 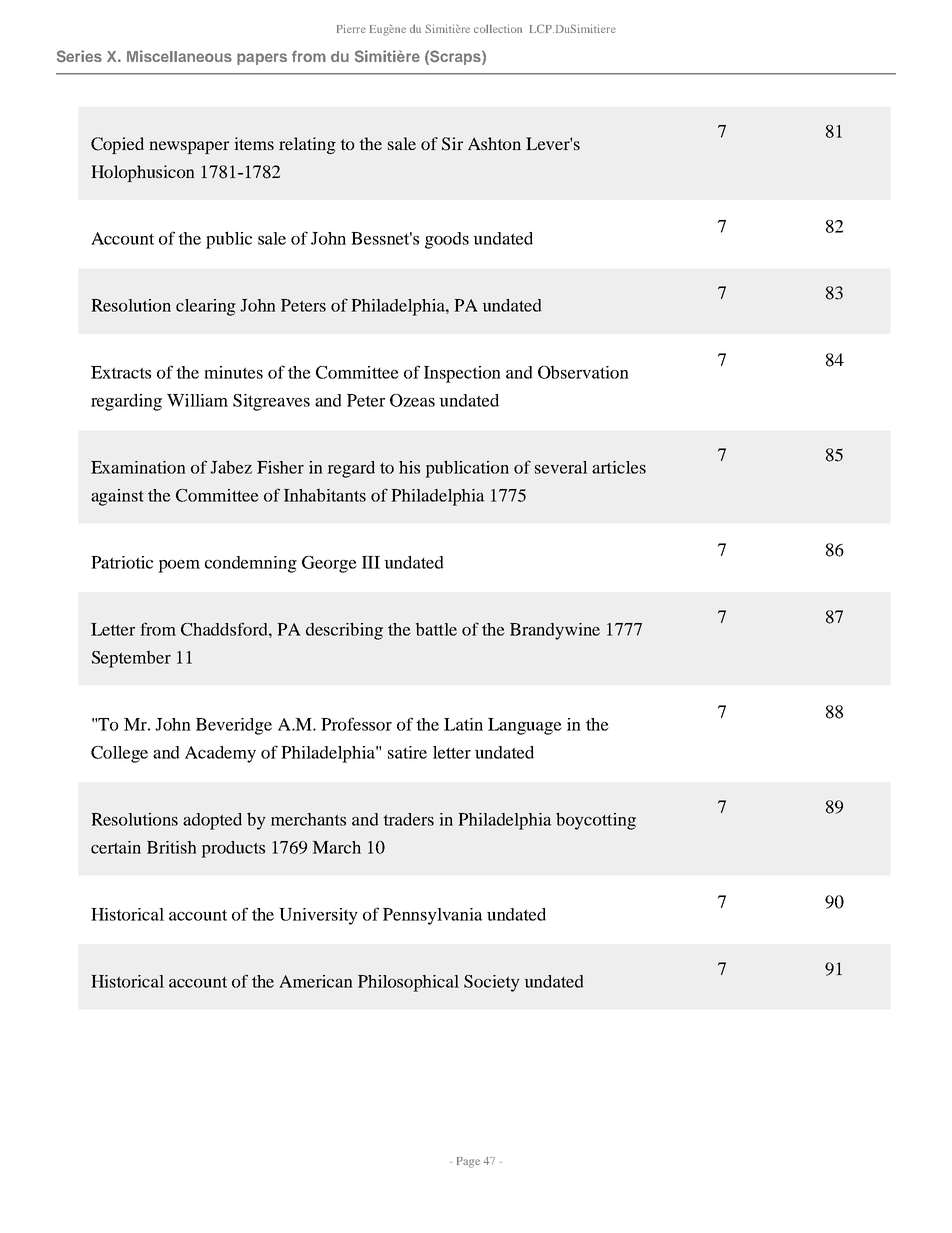 What do you see at coordinates (498, 28) in the screenshot?
I see `collection` at bounding box center [498, 28].
